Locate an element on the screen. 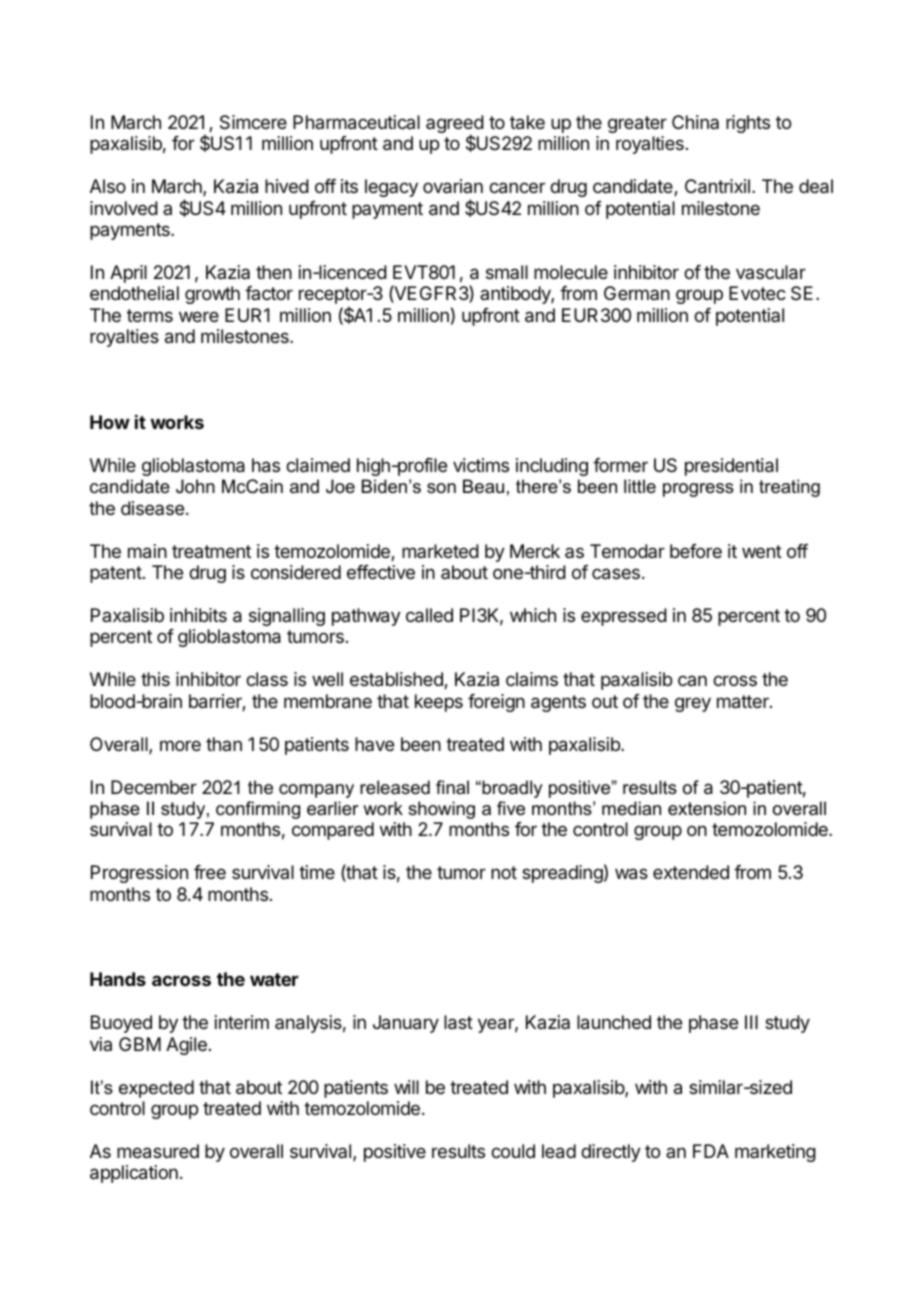 The image size is (924, 1308). agreed is located at coordinates (455, 125).
